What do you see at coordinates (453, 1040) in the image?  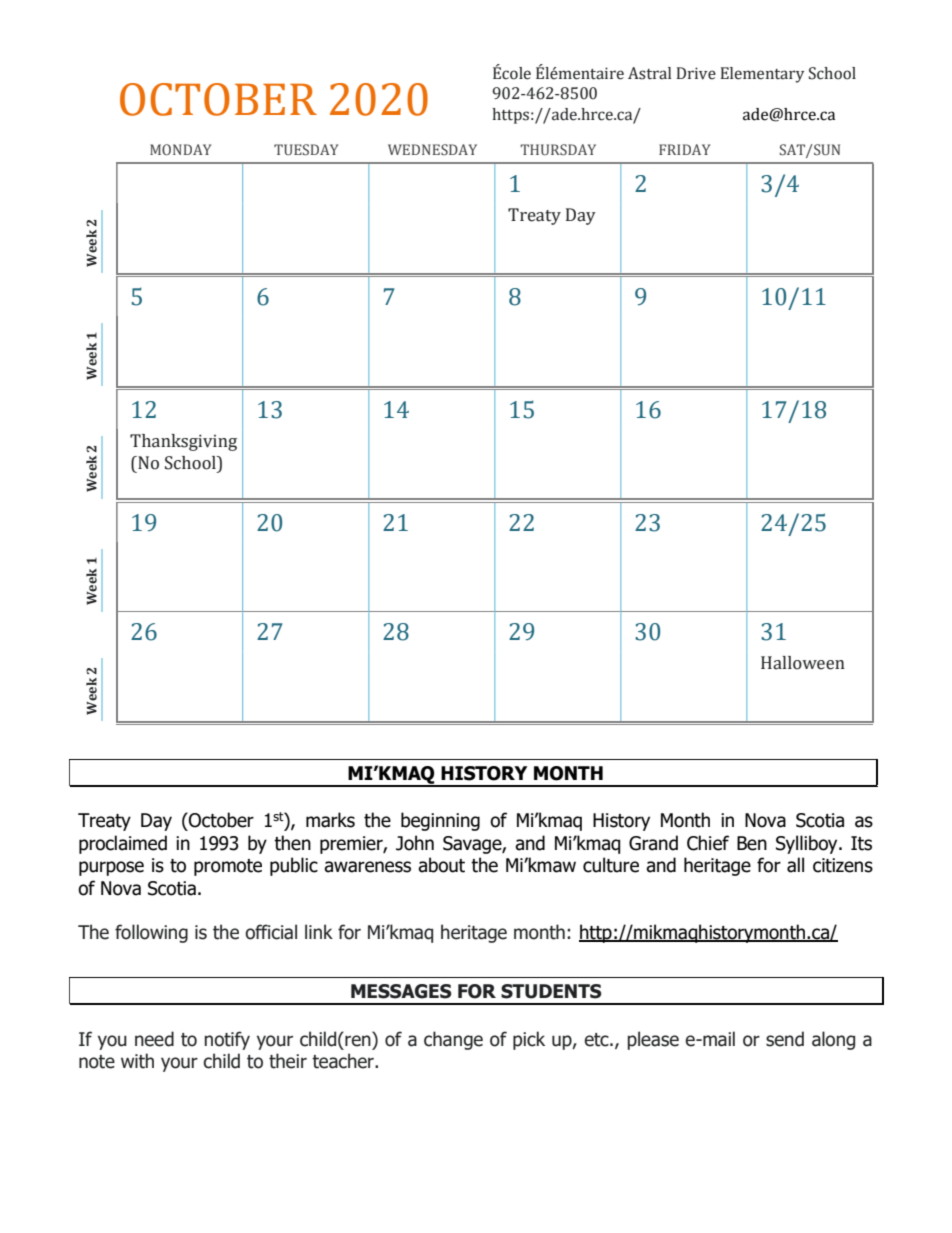 I see `change` at bounding box center [453, 1040].
